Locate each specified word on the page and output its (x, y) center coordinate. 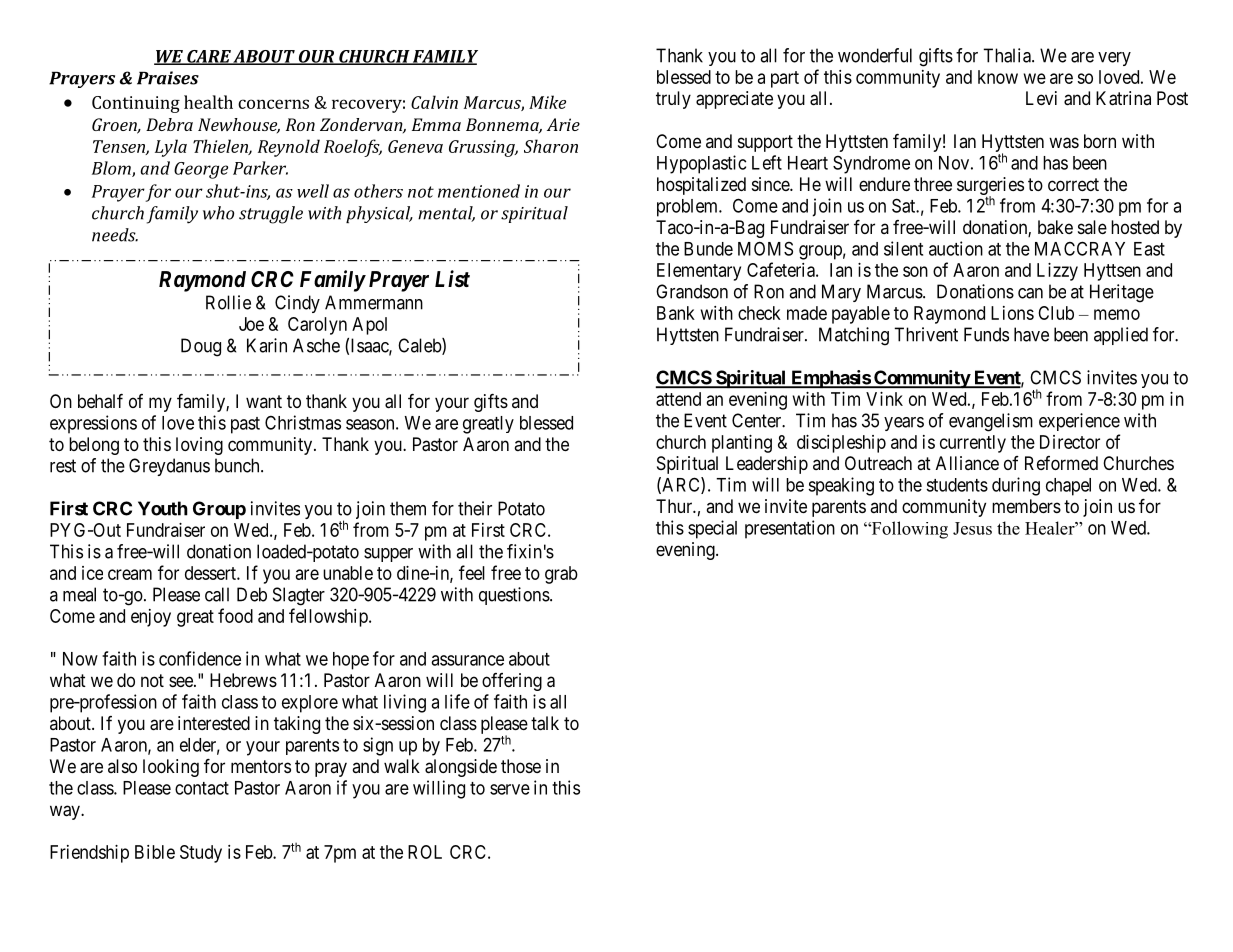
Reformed (1061, 463)
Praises (168, 78)
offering (512, 682)
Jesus (972, 528)
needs (115, 235)
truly (673, 100)
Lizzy (1057, 272)
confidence (200, 658)
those (521, 766)
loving (199, 446)
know (998, 77)
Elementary (699, 272)
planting (742, 444)
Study (201, 854)
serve (510, 789)
